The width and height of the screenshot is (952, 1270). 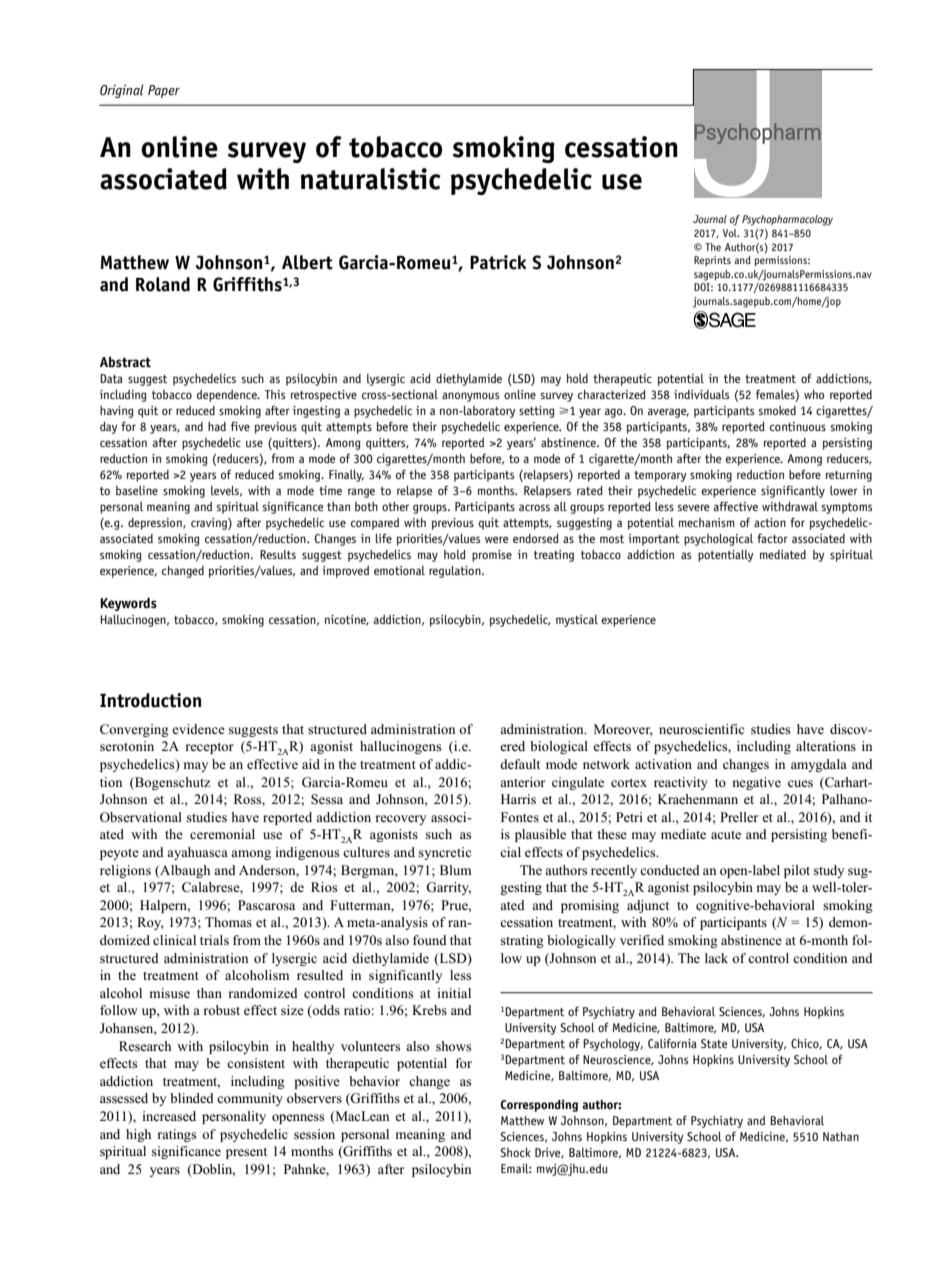 What do you see at coordinates (164, 91) in the screenshot?
I see `Paper` at bounding box center [164, 91].
